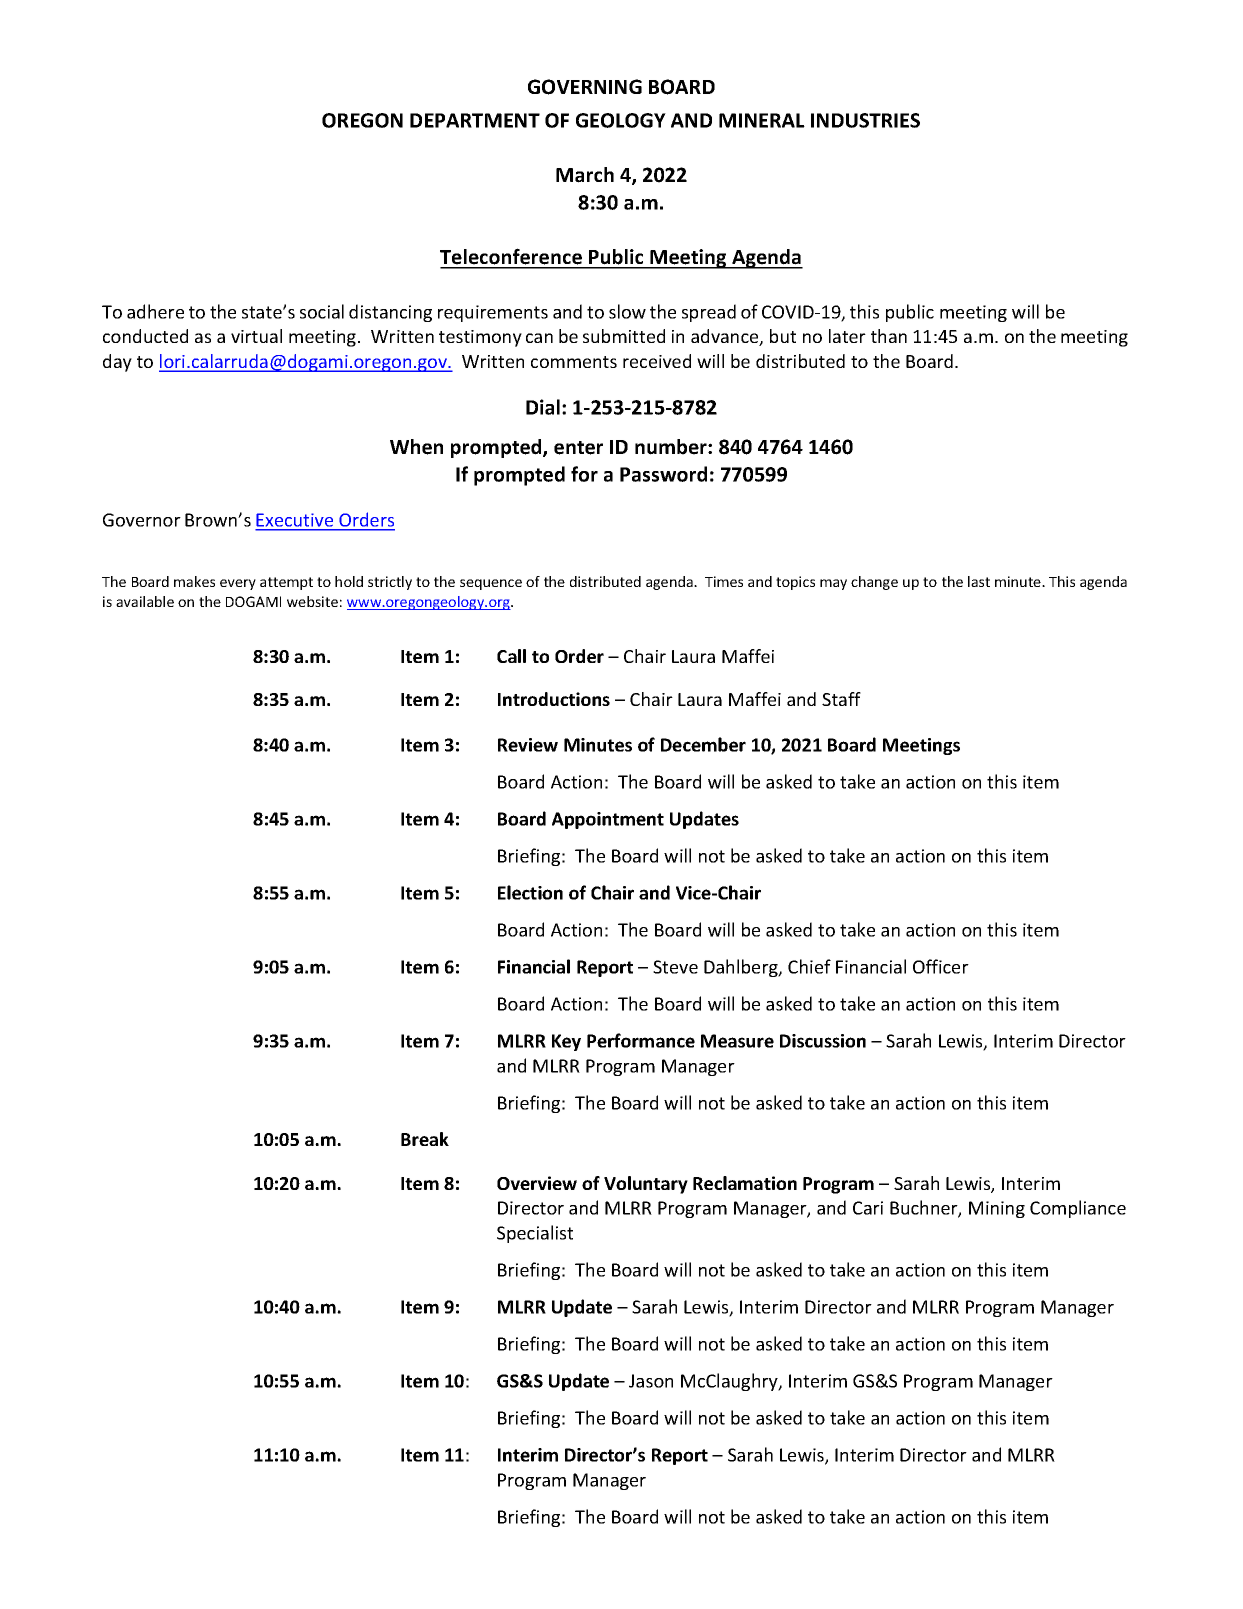  I want to click on Jason, so click(651, 1381).
